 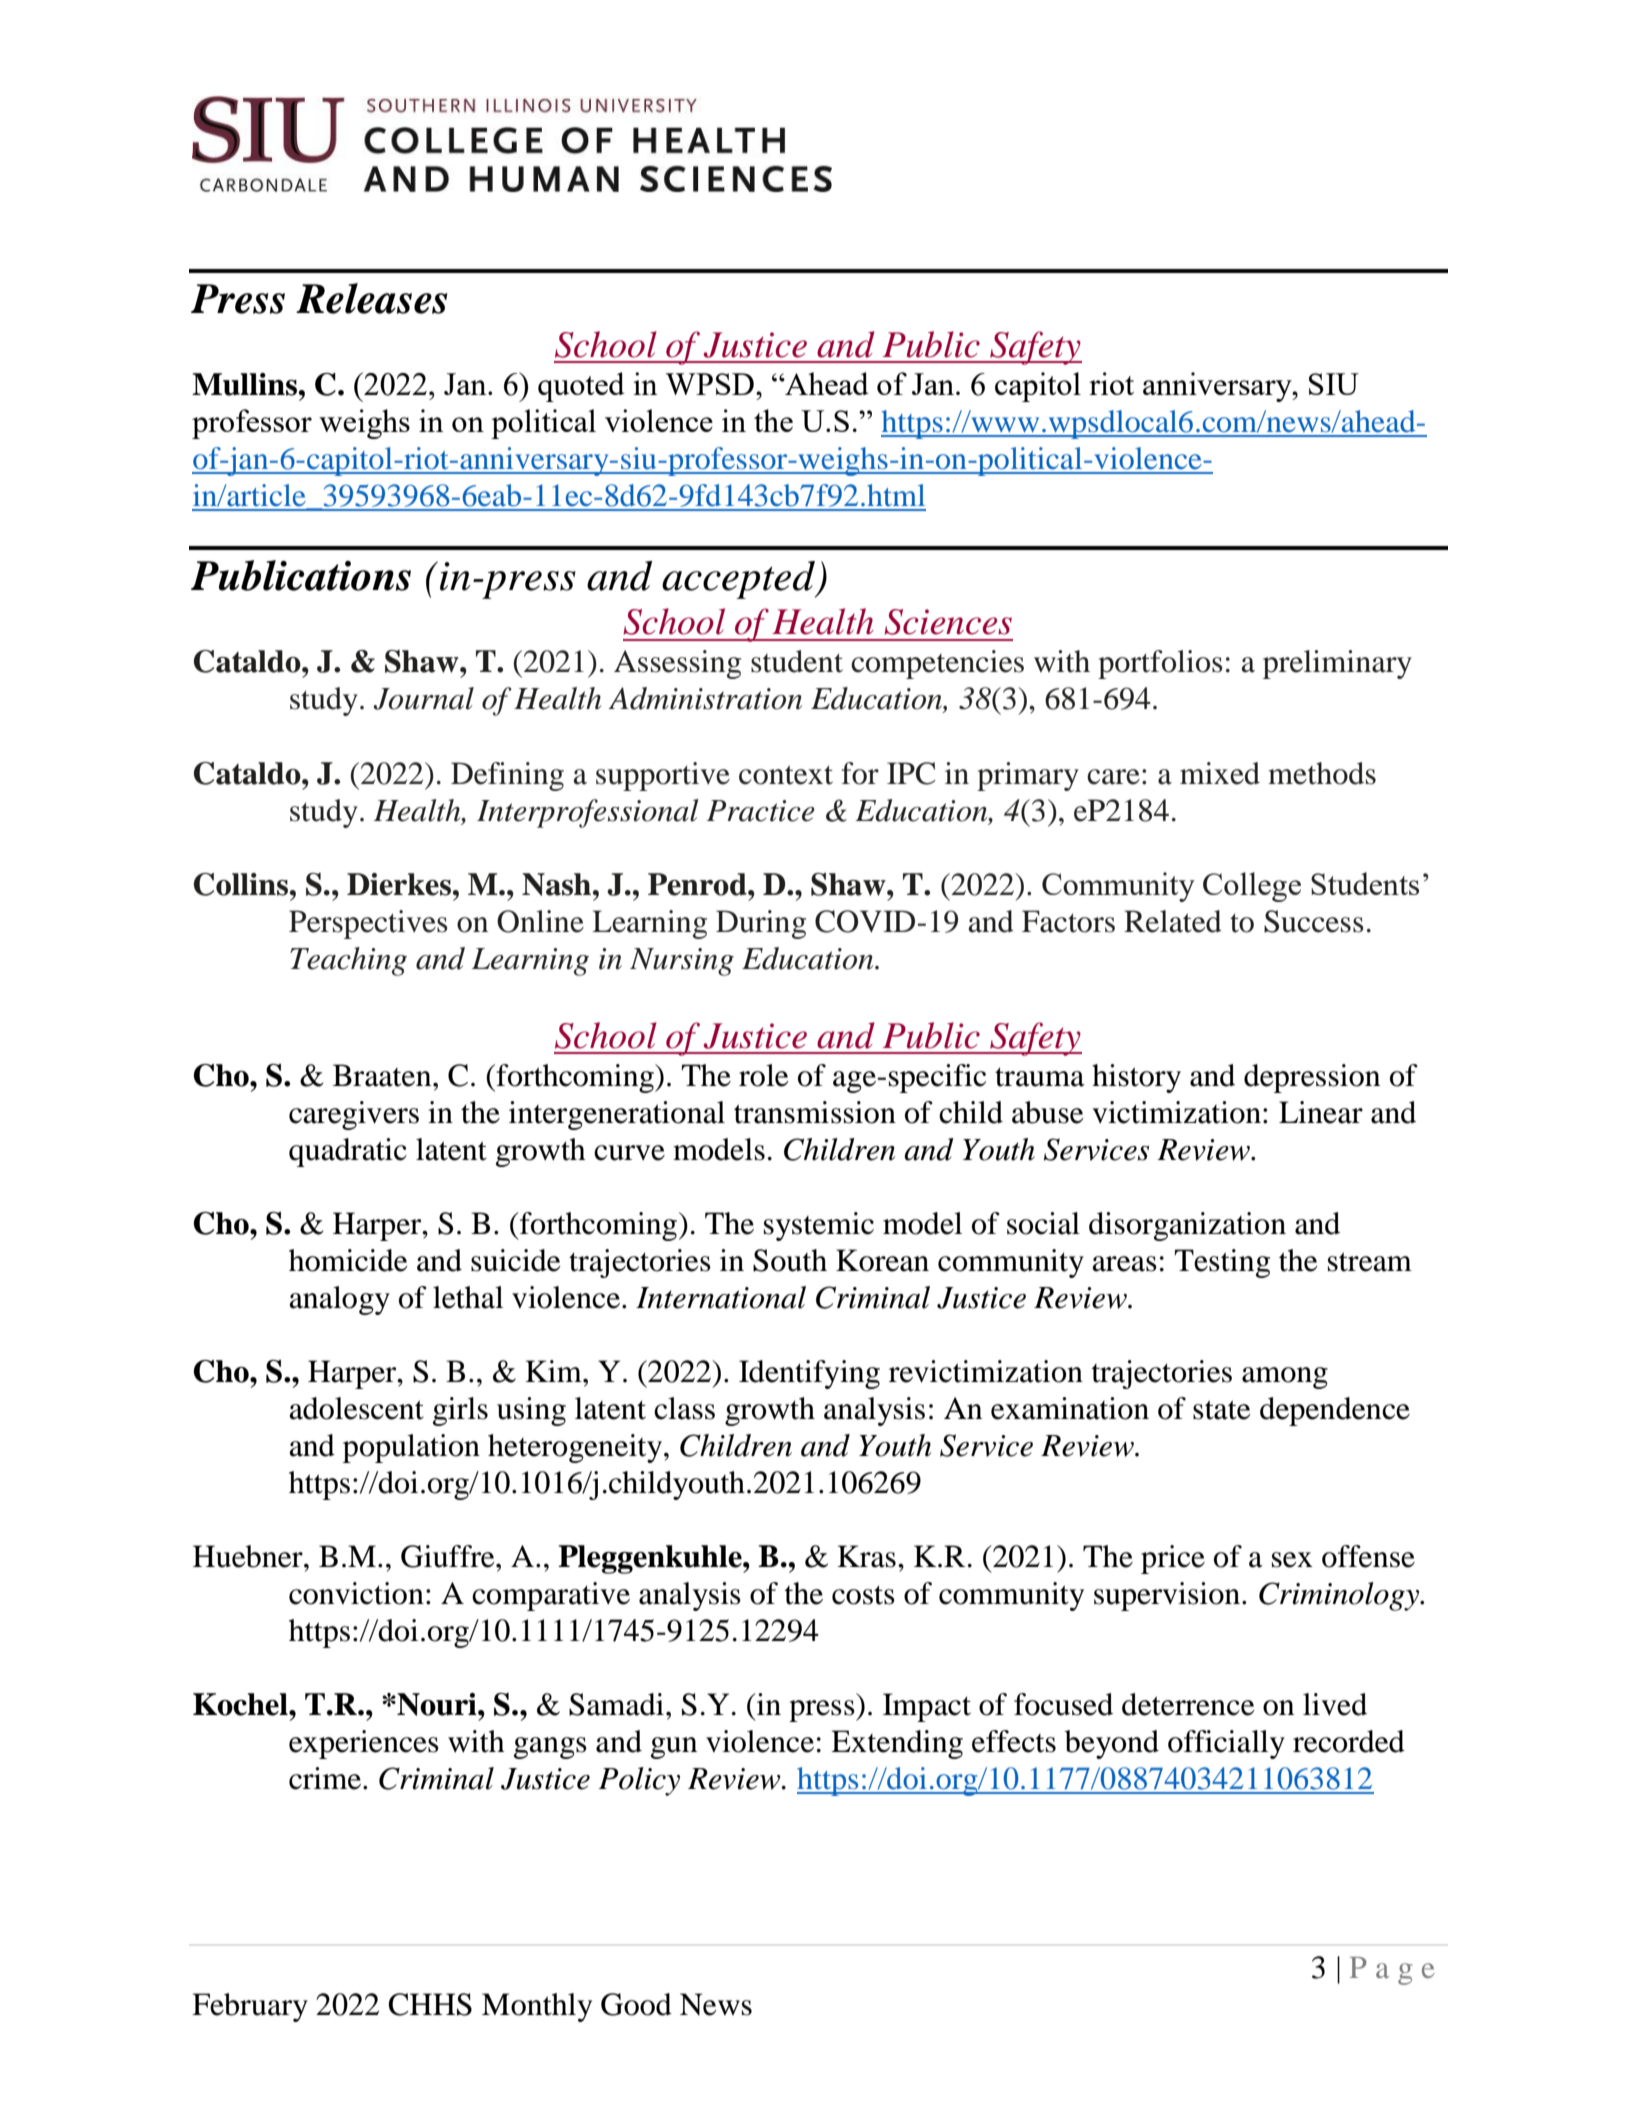 I want to click on Linear, so click(x=1321, y=1112).
